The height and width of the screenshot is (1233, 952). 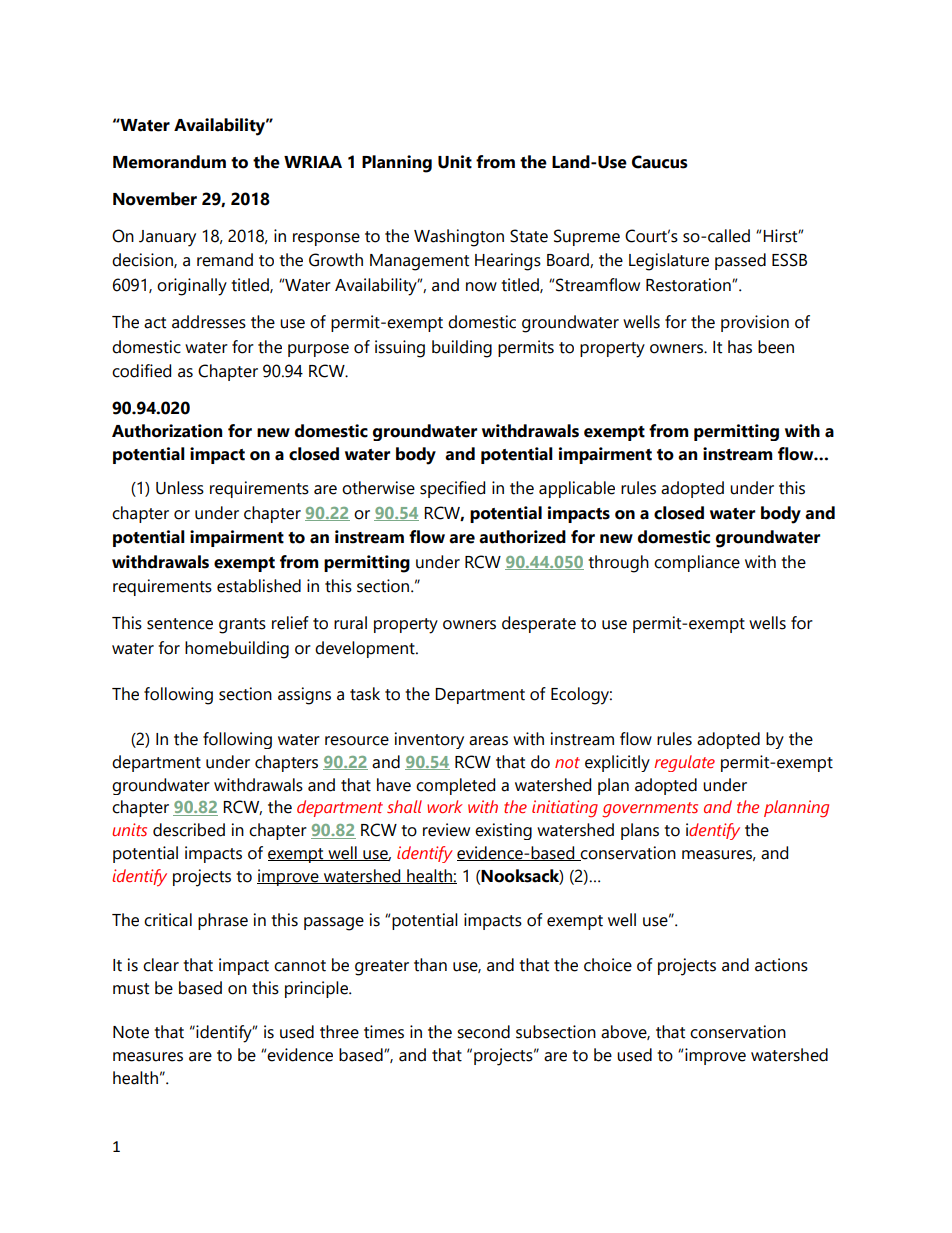 What do you see at coordinates (697, 563) in the screenshot?
I see `compliance` at bounding box center [697, 563].
